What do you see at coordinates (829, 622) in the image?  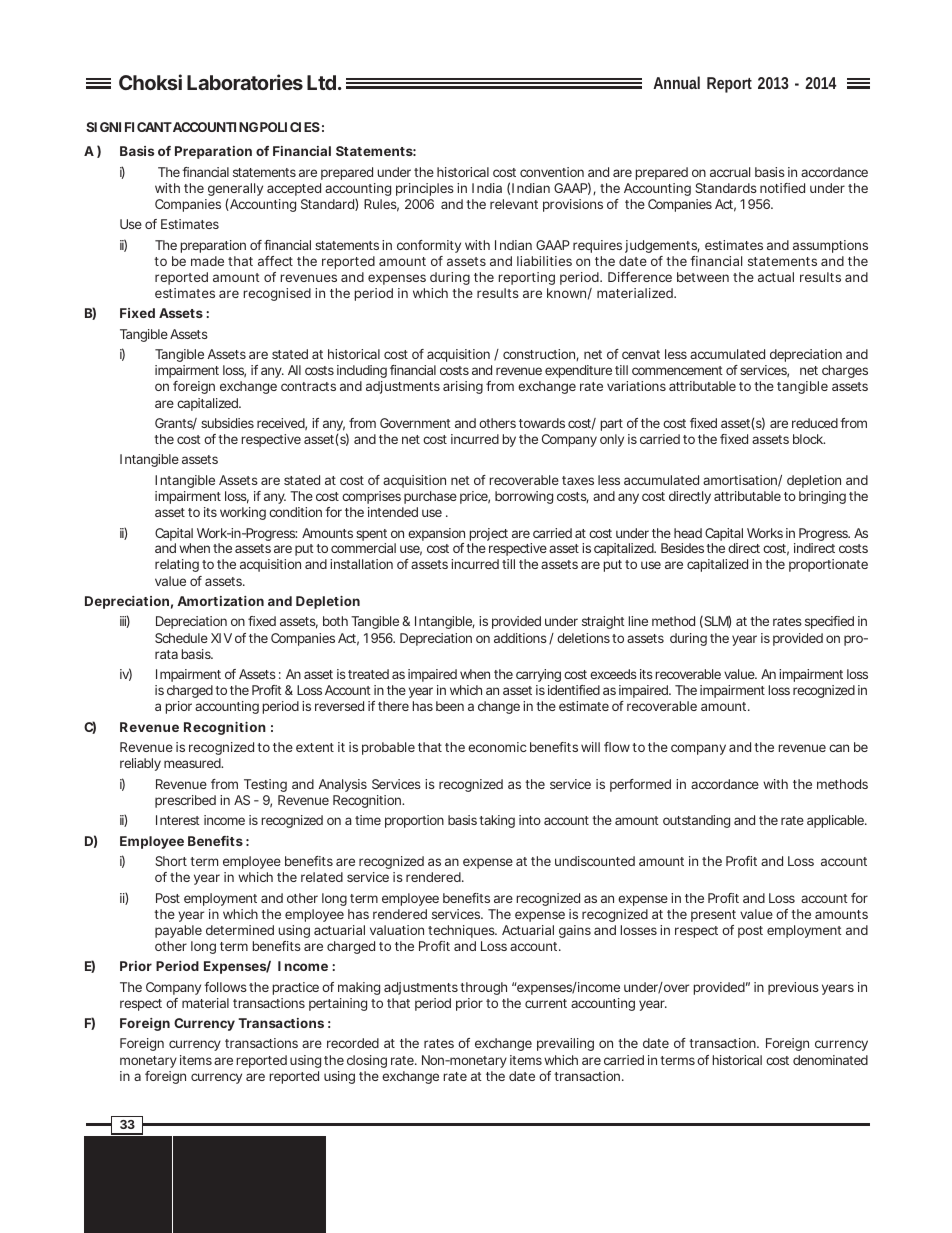 I see `specified` at bounding box center [829, 622].
